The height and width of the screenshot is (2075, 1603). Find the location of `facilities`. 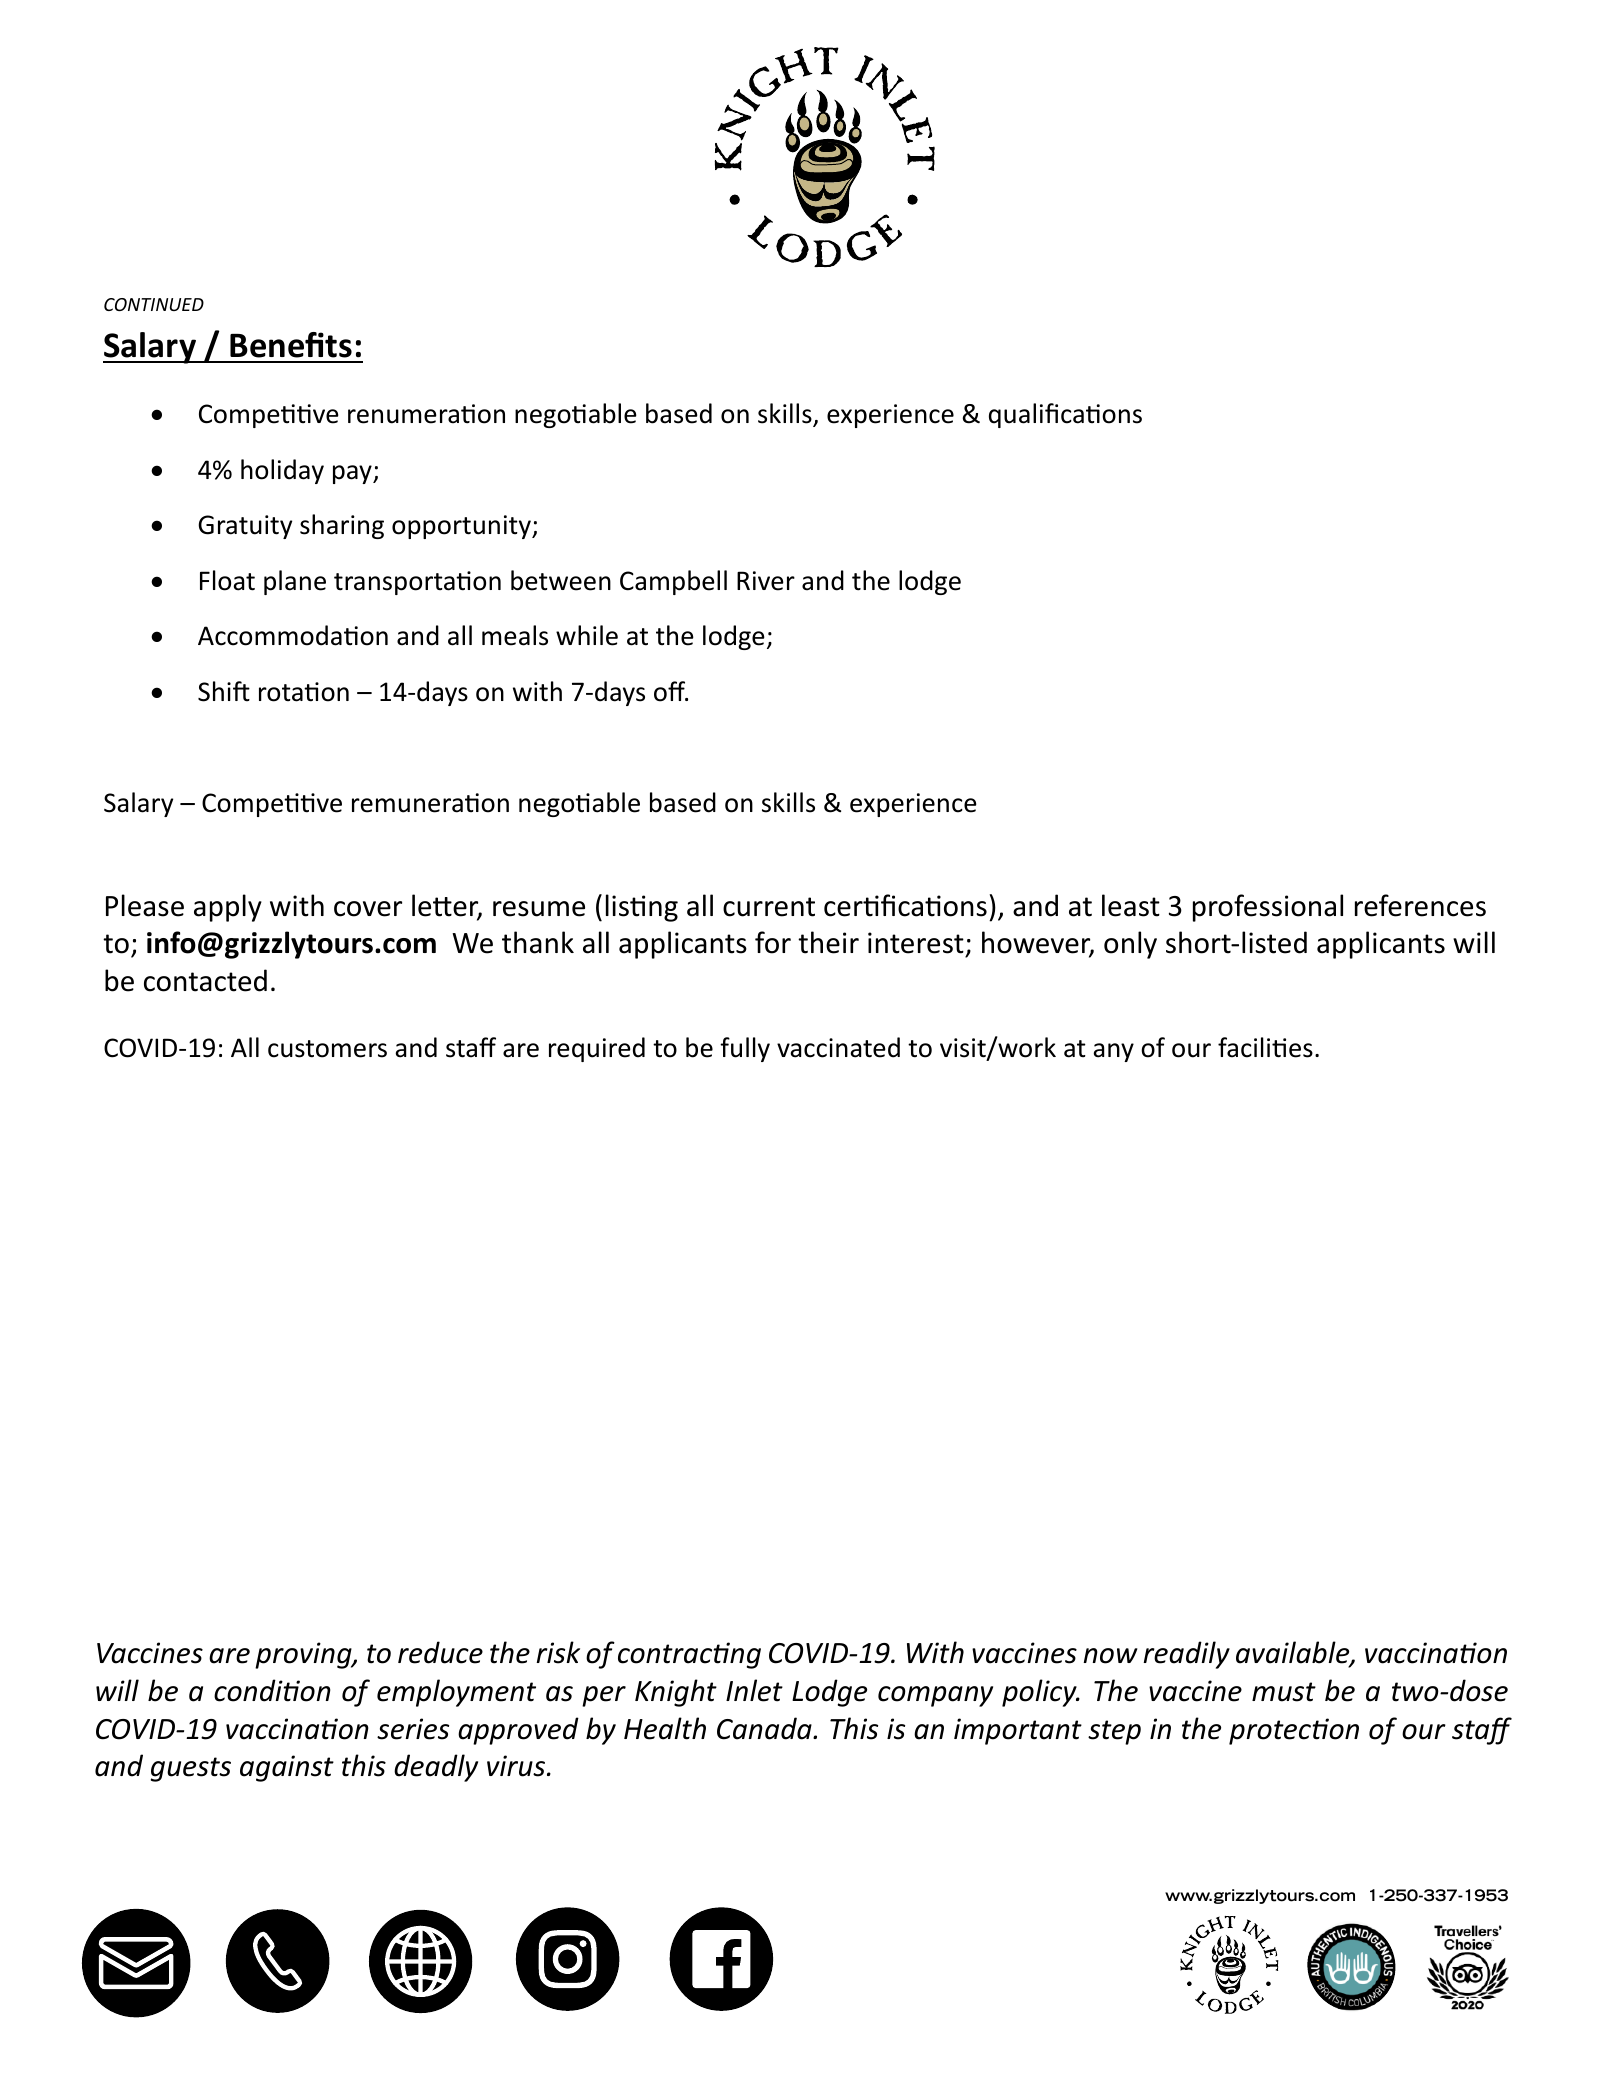

facilities is located at coordinates (1265, 1047).
